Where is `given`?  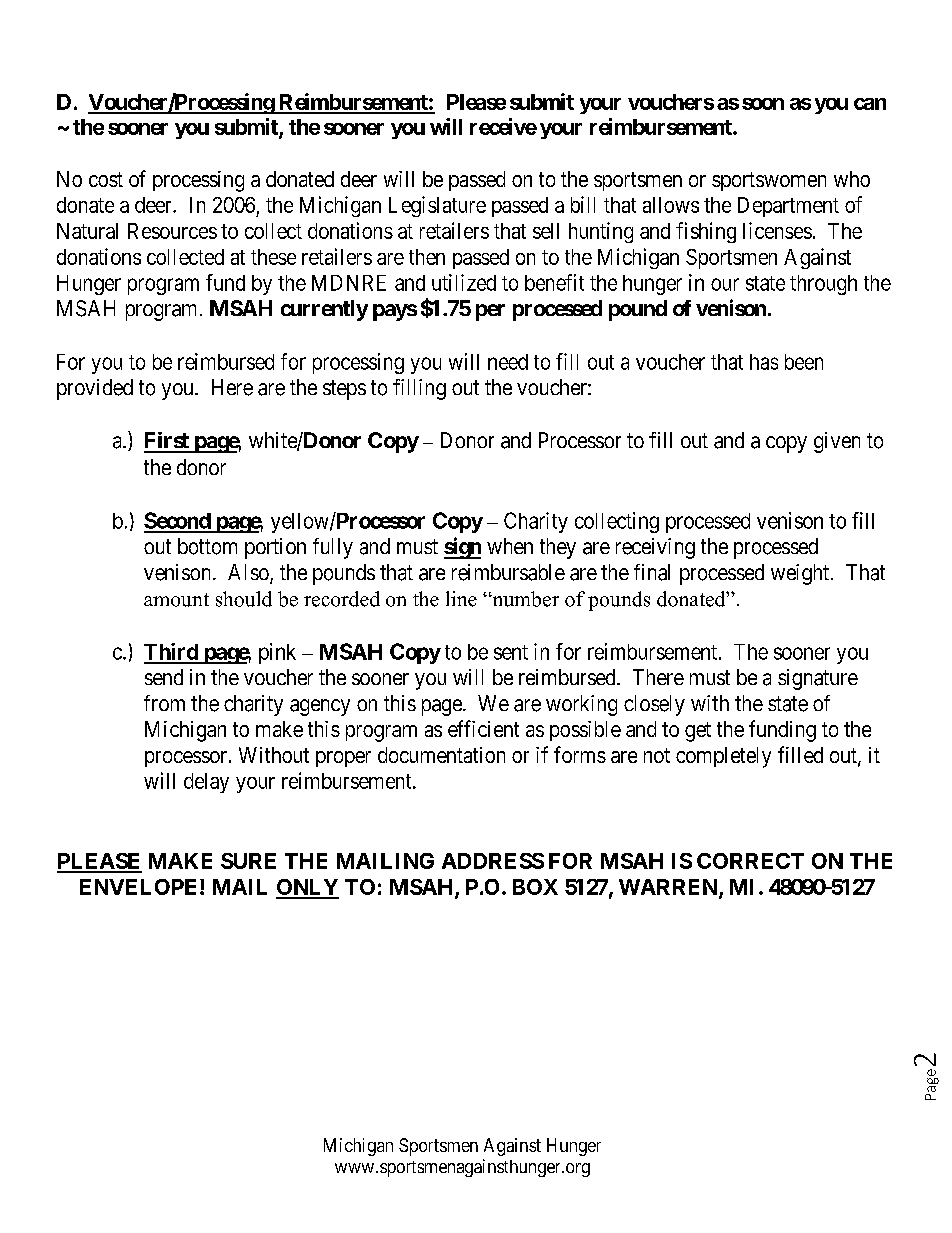 given is located at coordinates (837, 442).
